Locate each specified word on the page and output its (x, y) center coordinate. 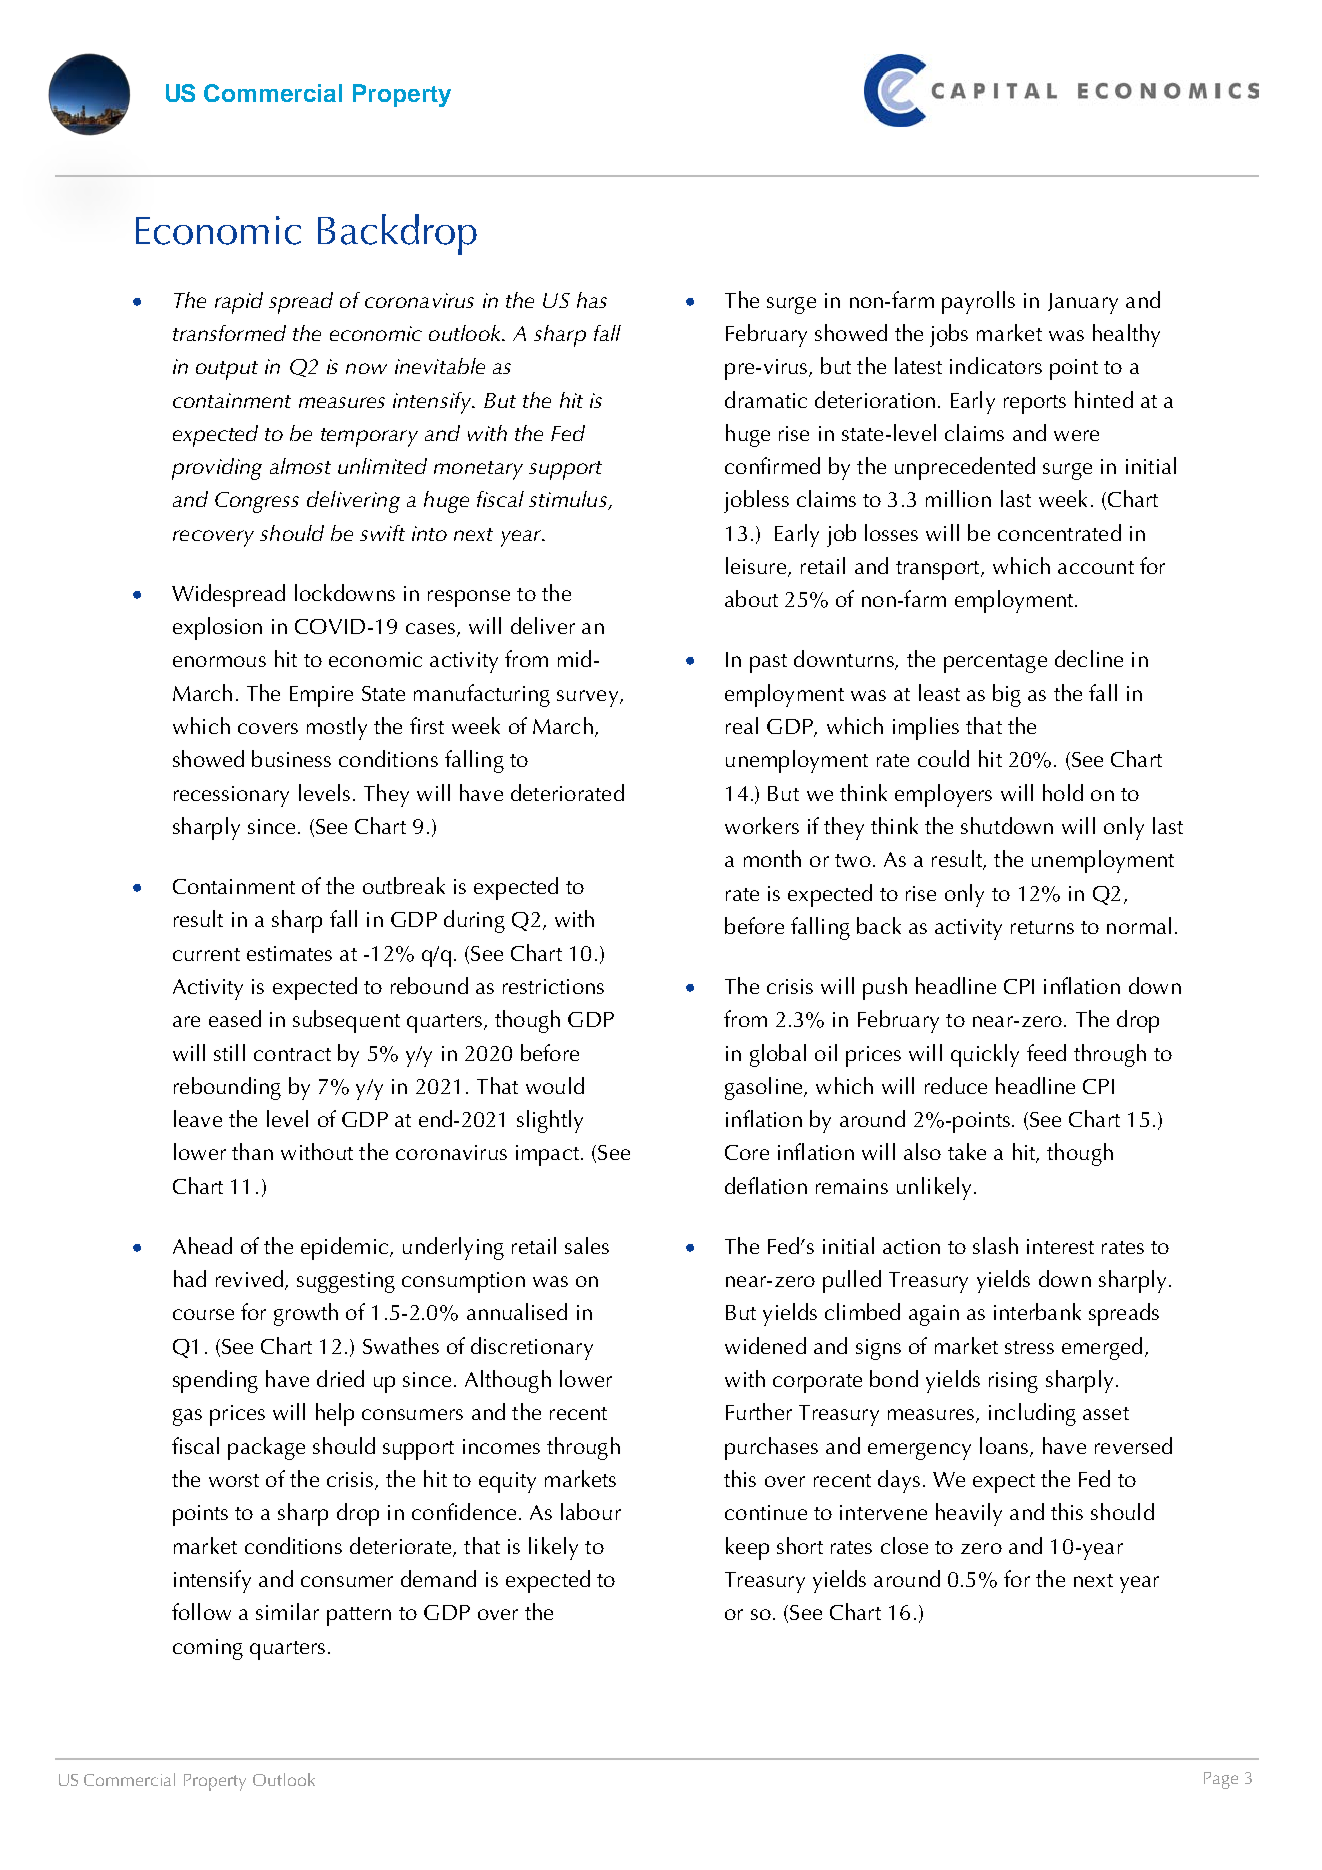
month (772, 858)
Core (747, 1152)
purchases (771, 1448)
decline (1089, 658)
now (366, 368)
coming (208, 1649)
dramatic (766, 399)
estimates (289, 953)
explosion (217, 628)
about (751, 598)
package (266, 1448)
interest (1060, 1246)
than (252, 1151)
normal (1139, 925)
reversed (1133, 1445)
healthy (1126, 335)
